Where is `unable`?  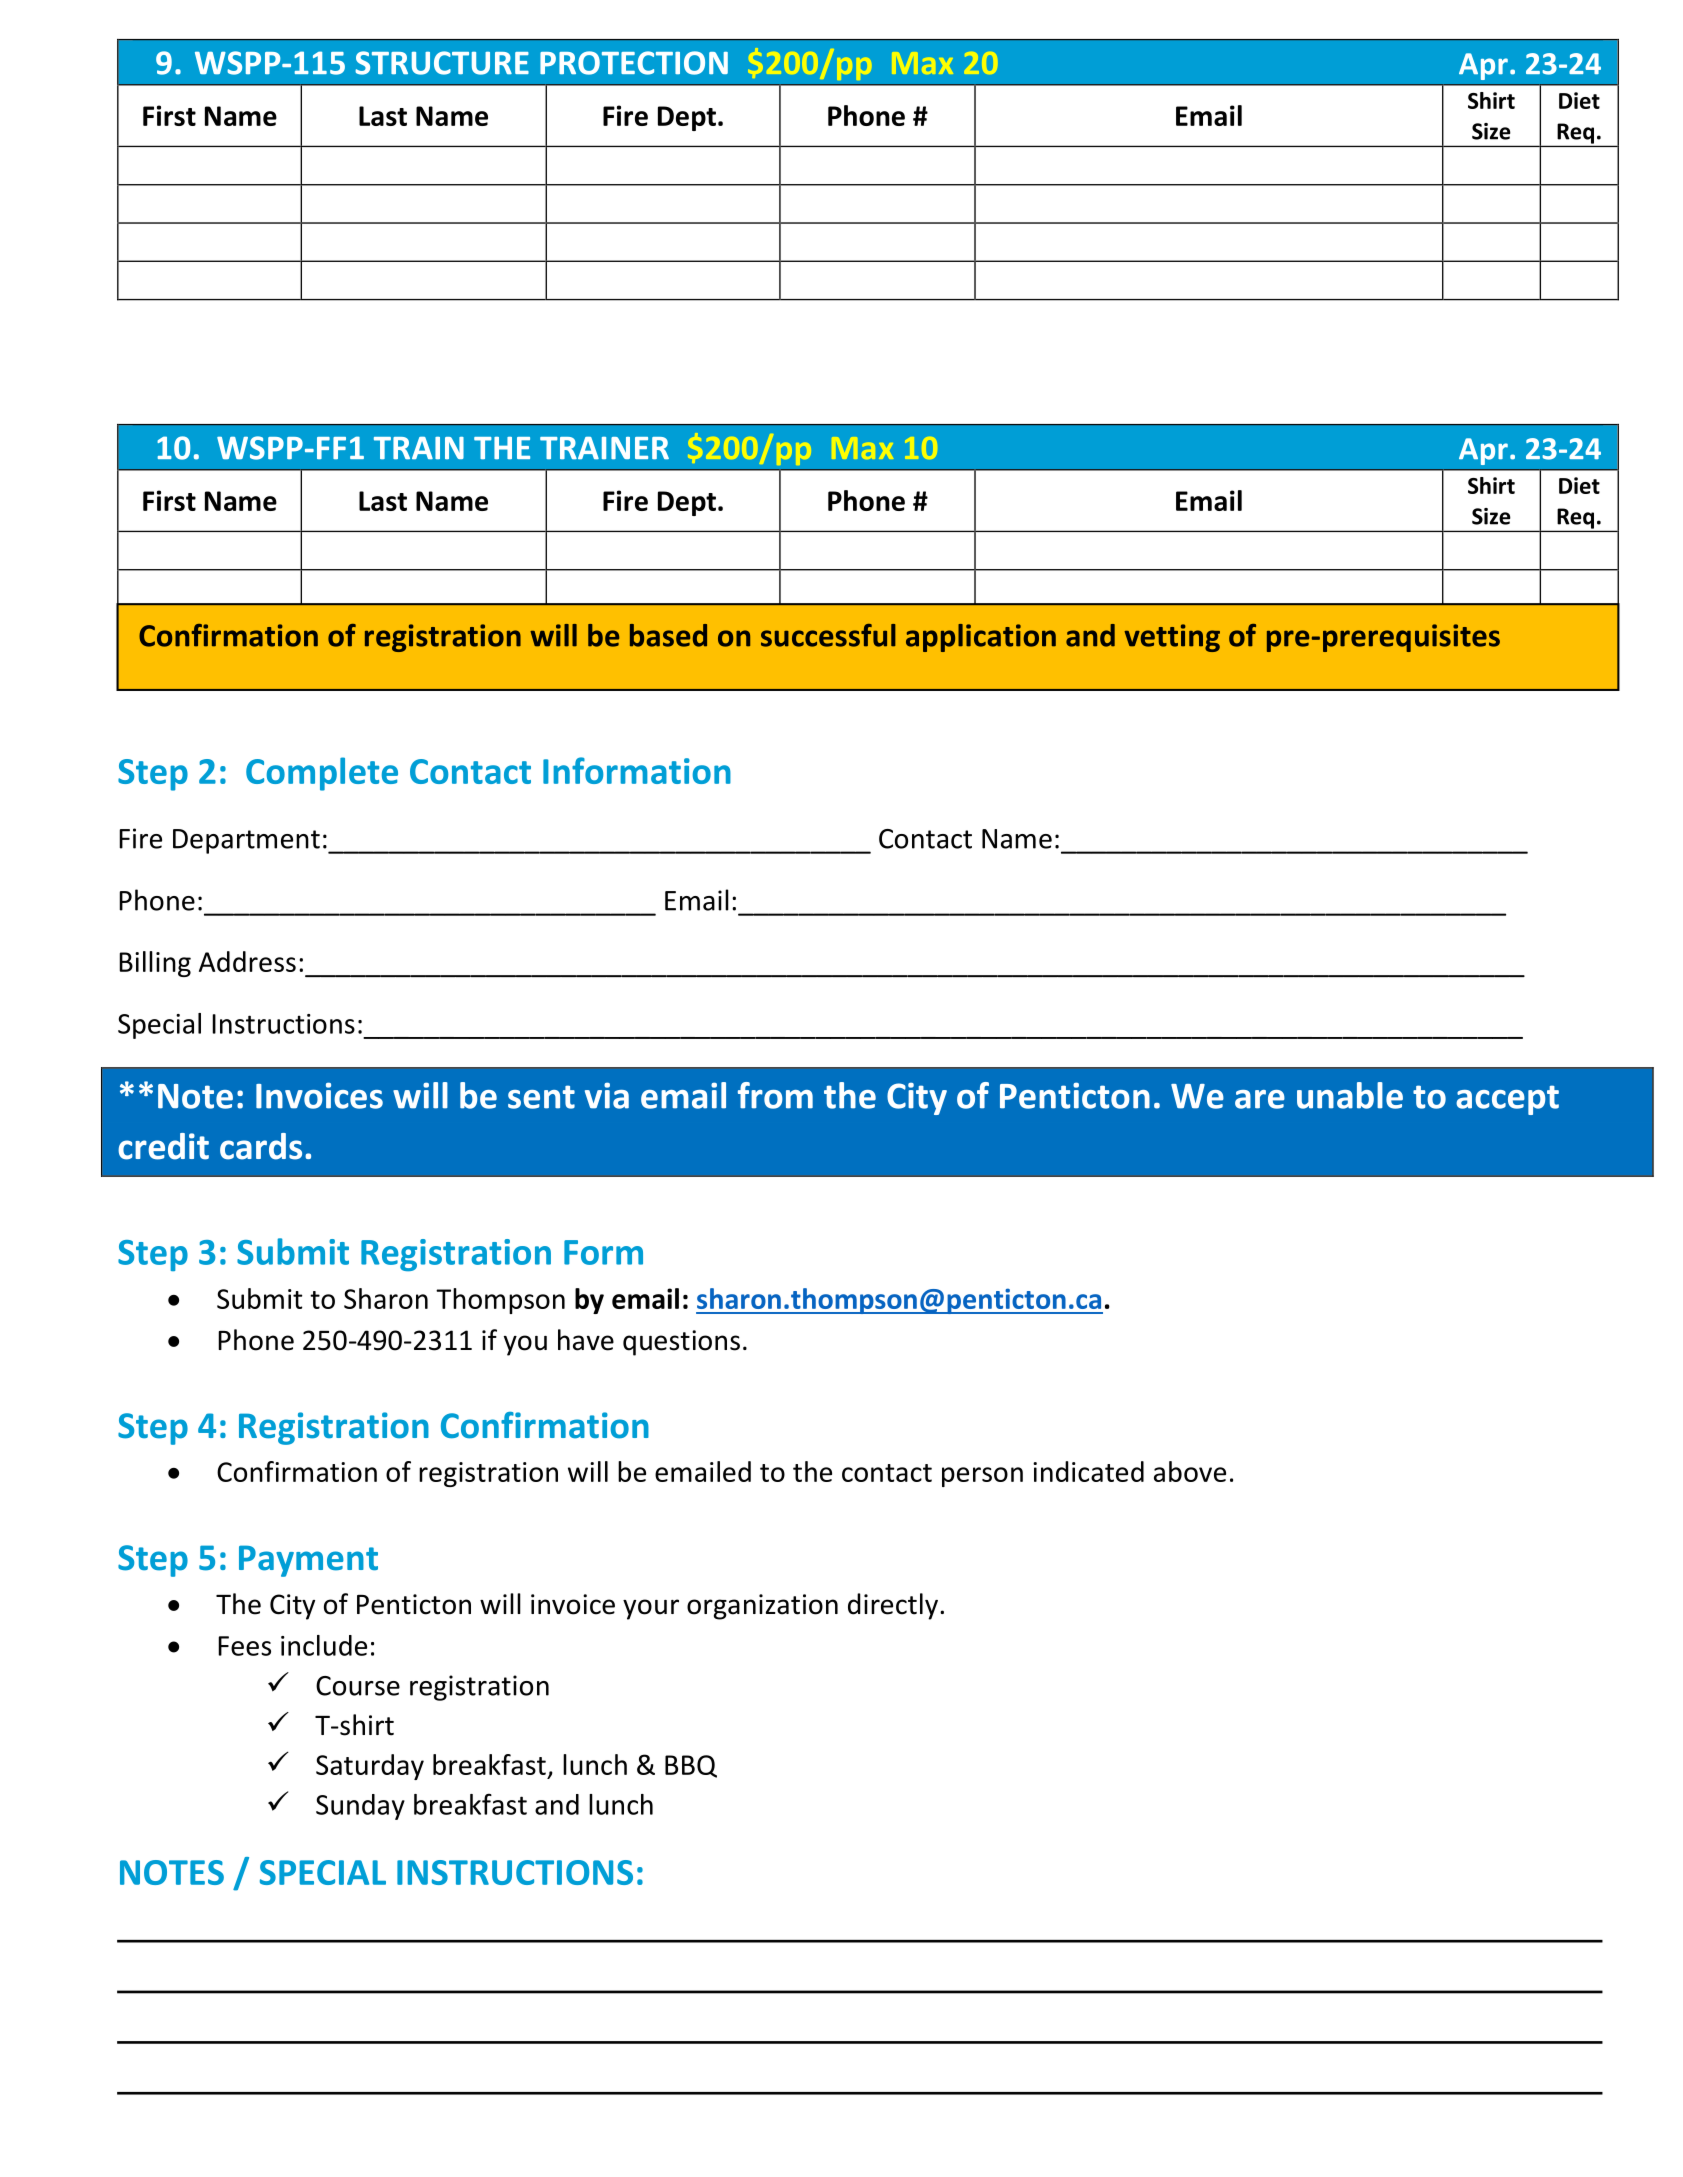
unable is located at coordinates (1350, 1095).
